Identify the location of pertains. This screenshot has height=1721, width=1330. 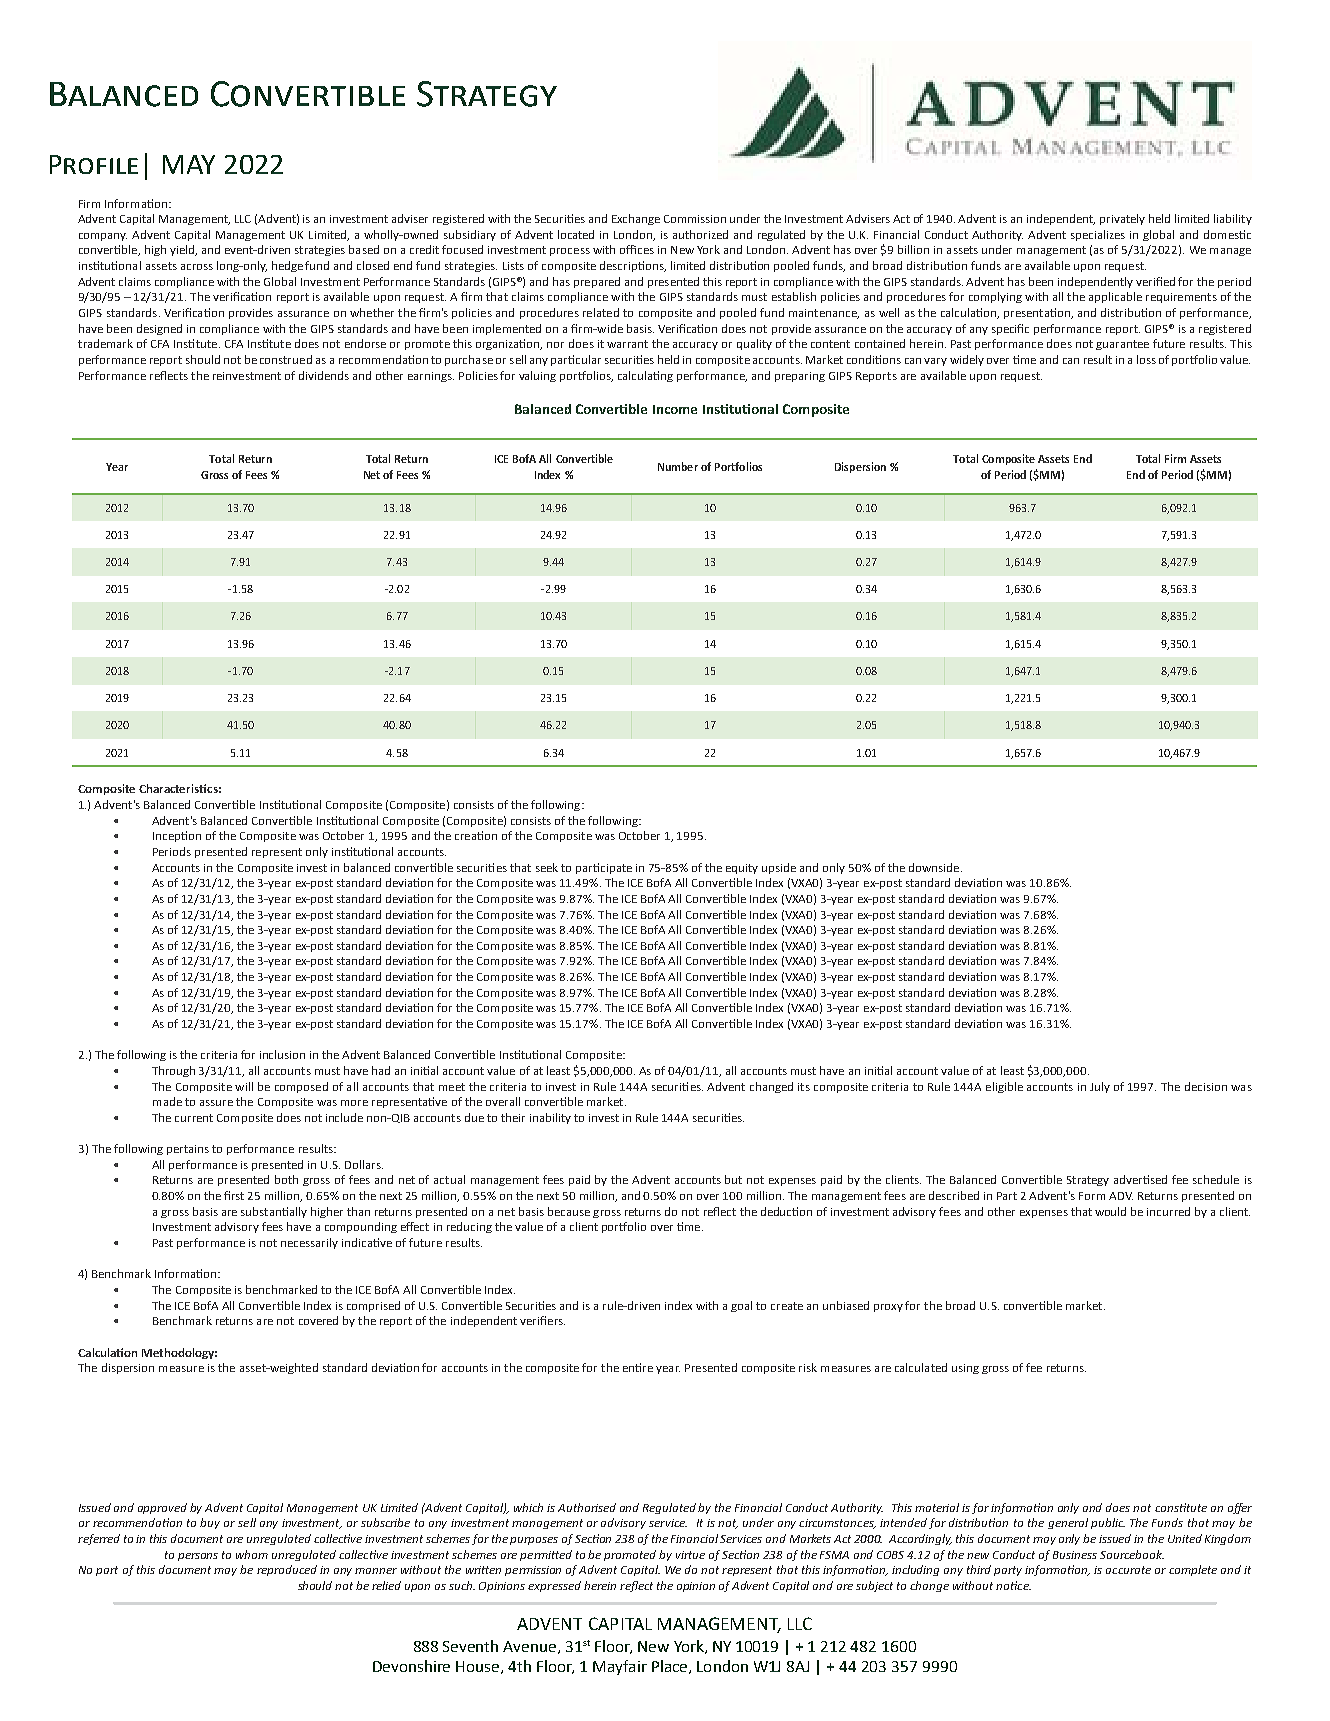
(188, 1150).
